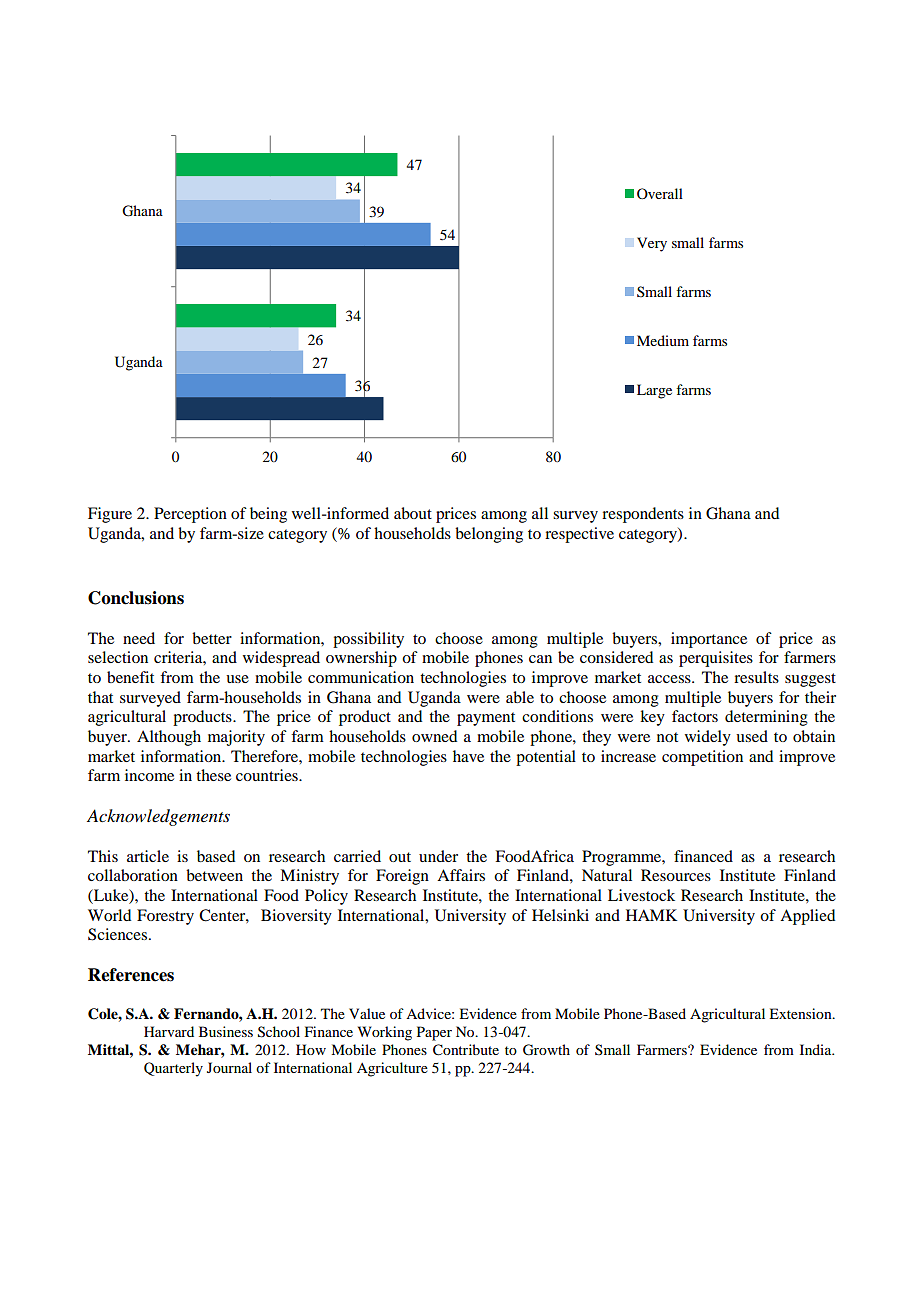 The height and width of the screenshot is (1308, 924). I want to click on Overall, so click(660, 193).
